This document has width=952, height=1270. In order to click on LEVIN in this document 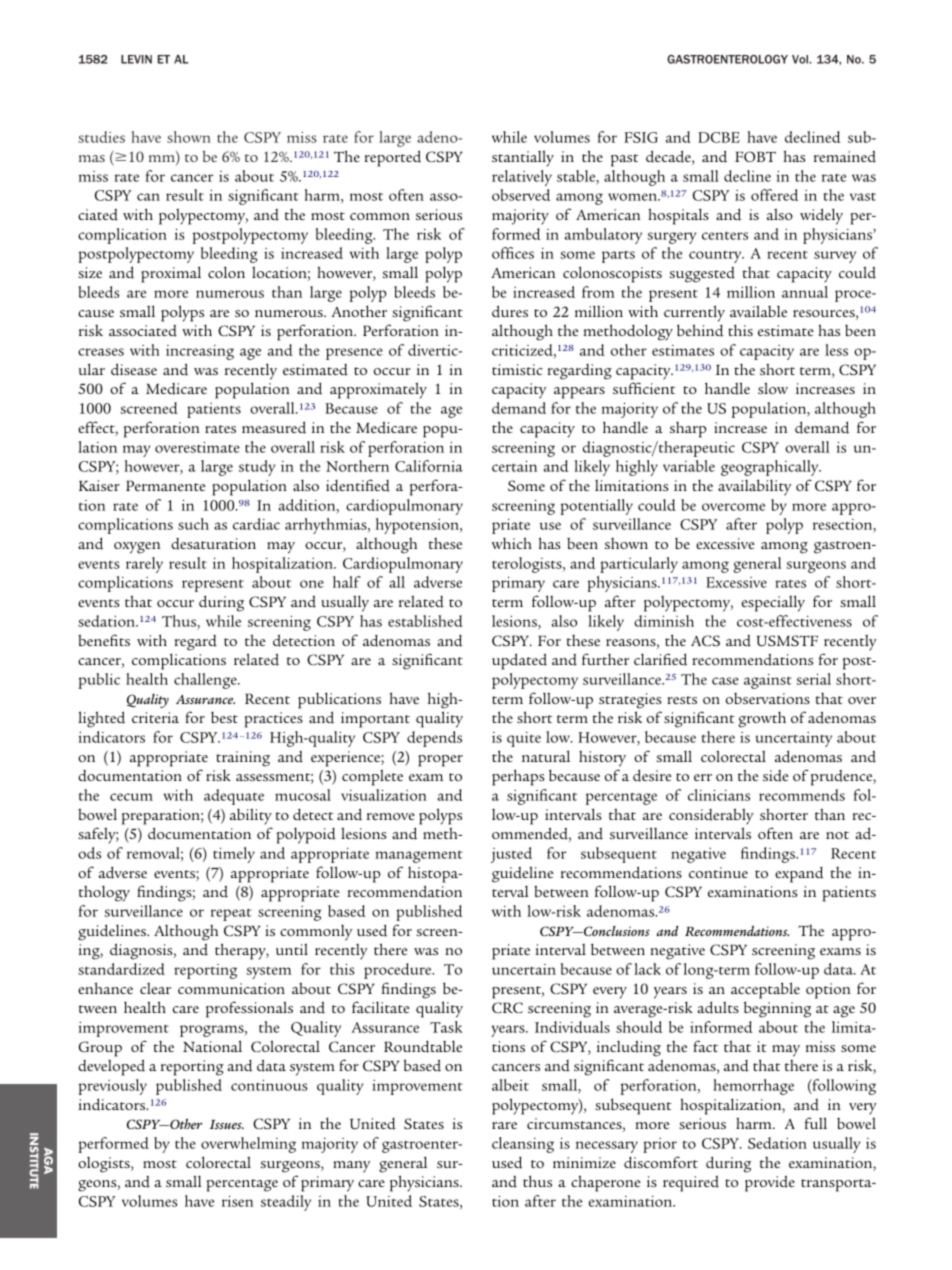, I will do `click(136, 59)`.
